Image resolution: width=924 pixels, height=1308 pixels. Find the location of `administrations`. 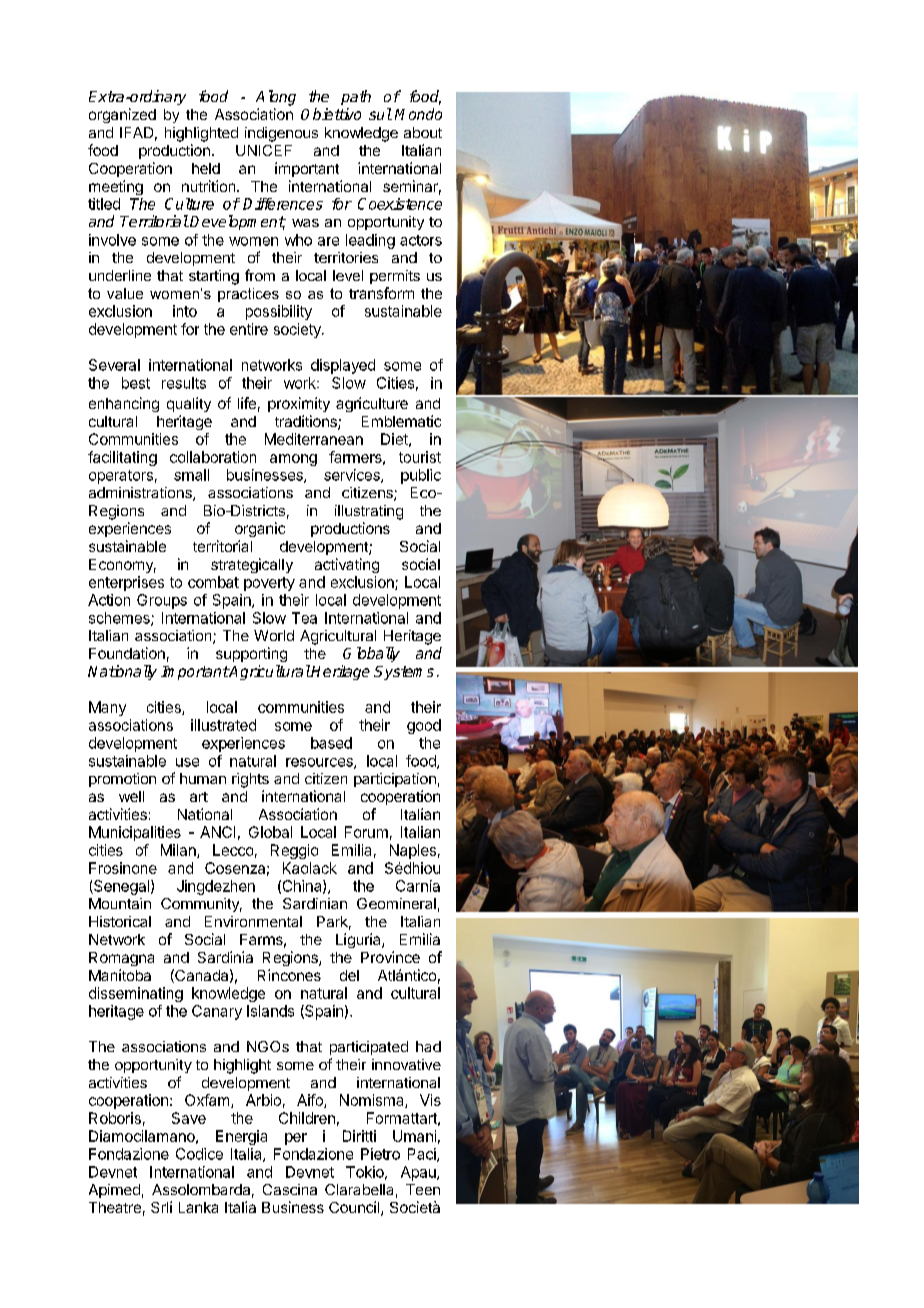

administrations is located at coordinates (141, 494).
